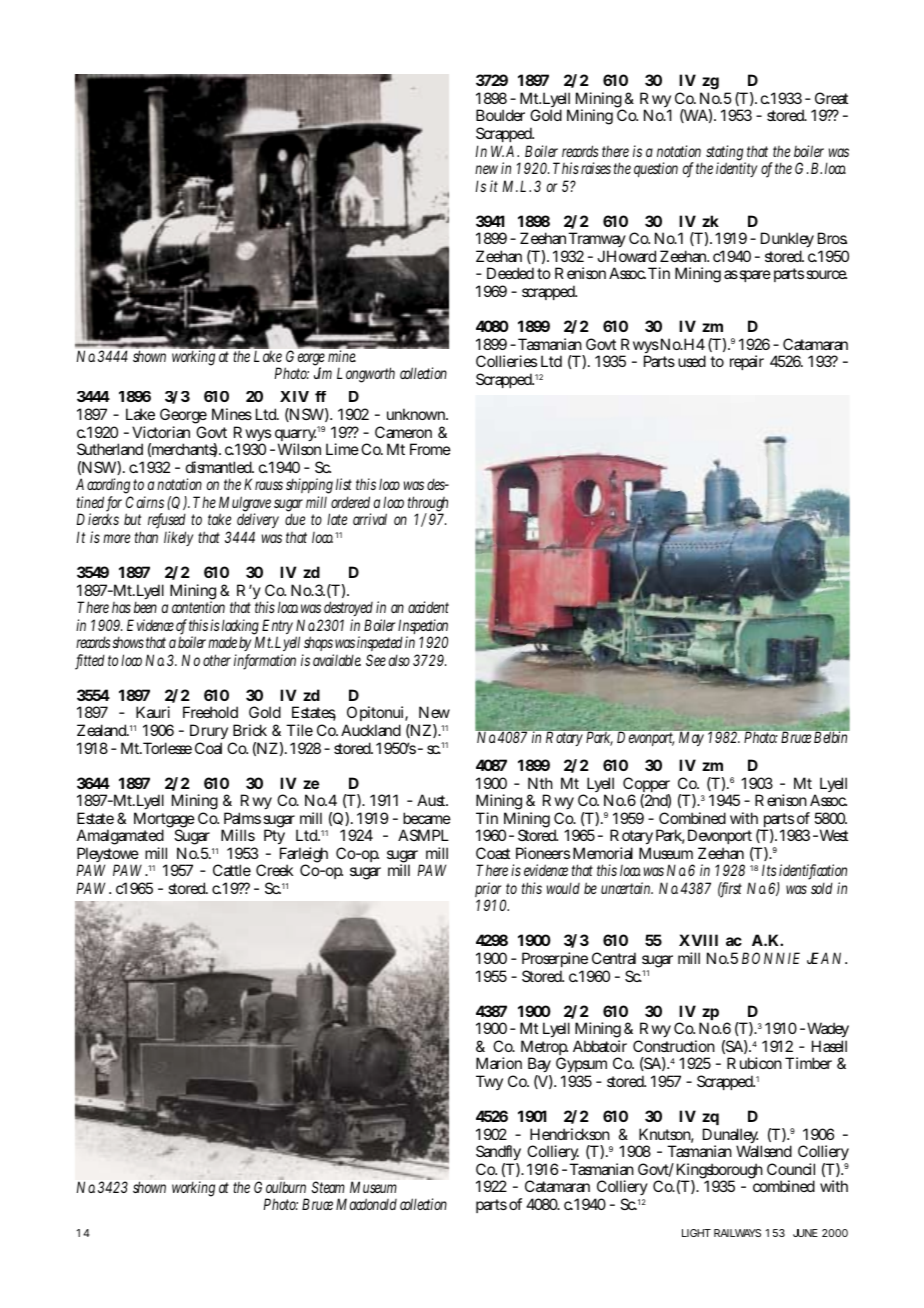  Describe the element at coordinates (417, 414) in the screenshot. I see `unknown` at that location.
